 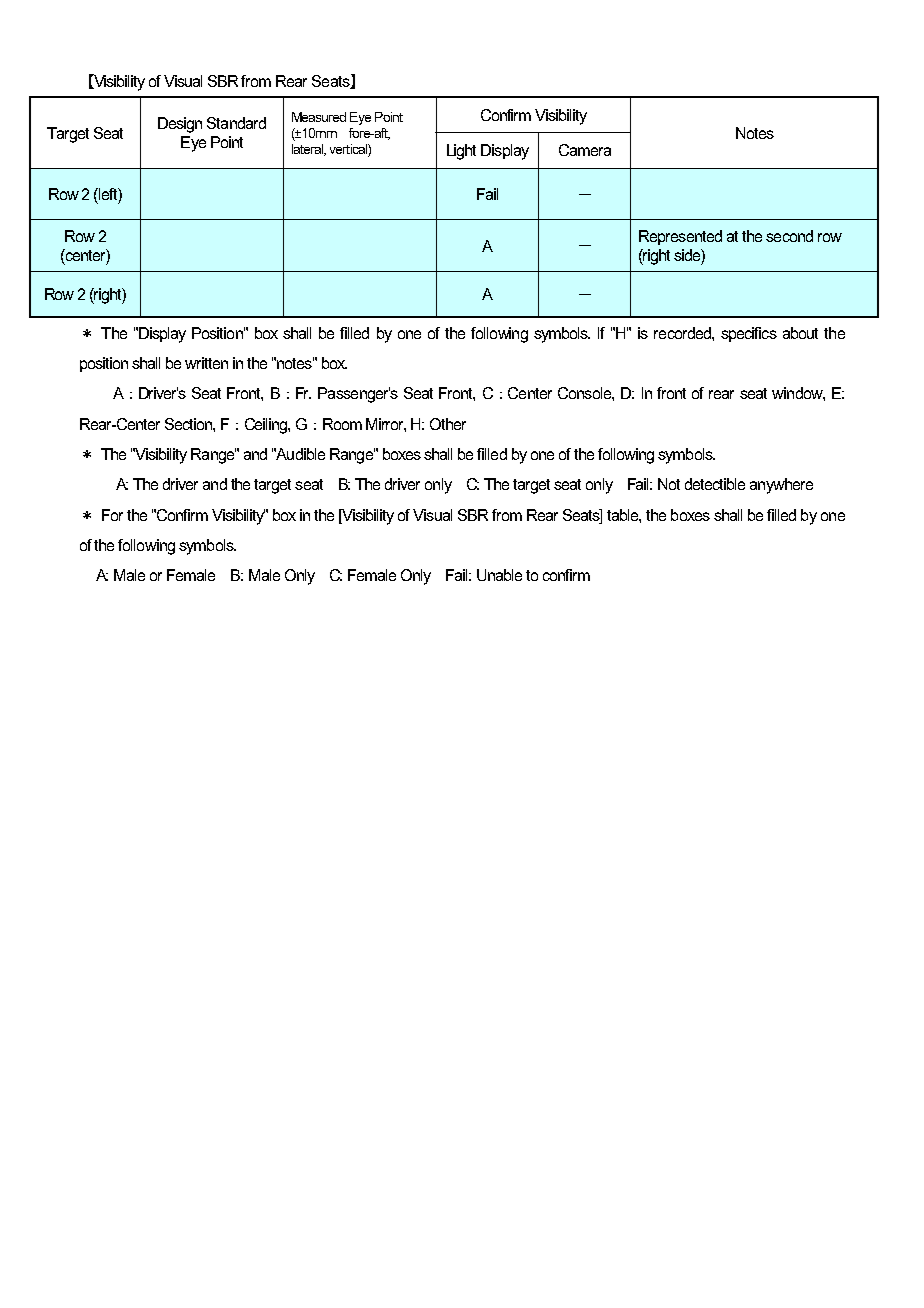 I want to click on anywhere, so click(x=781, y=486).
